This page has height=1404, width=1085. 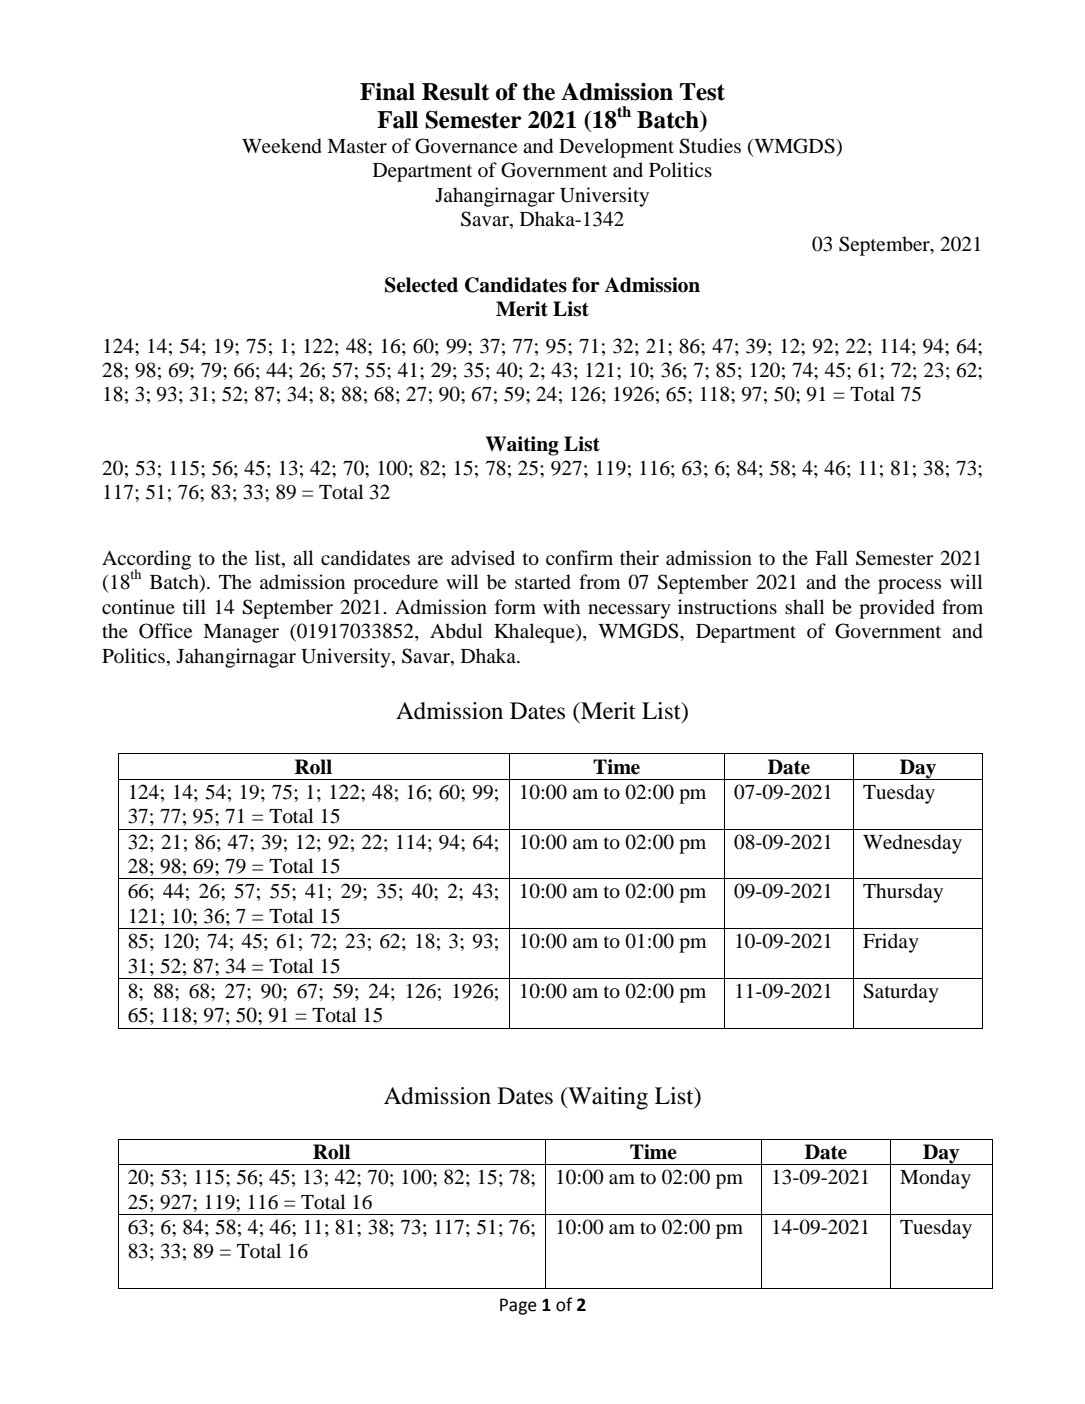 I want to click on Page, so click(x=518, y=1306).
